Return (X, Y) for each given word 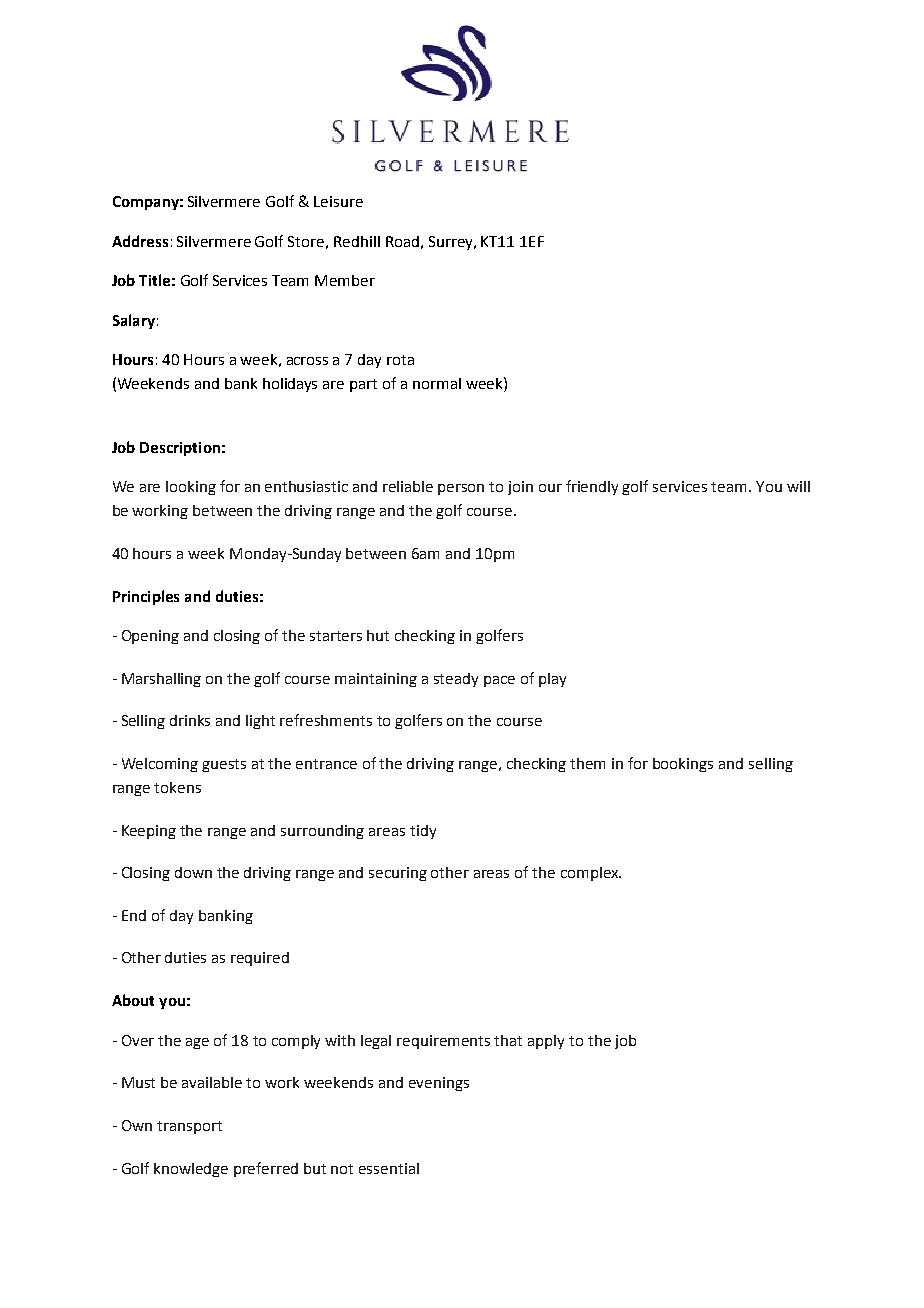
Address (140, 241)
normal (437, 383)
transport (189, 1127)
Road (402, 241)
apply (546, 1042)
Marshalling (161, 680)
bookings (683, 765)
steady (456, 680)
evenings (439, 1084)
